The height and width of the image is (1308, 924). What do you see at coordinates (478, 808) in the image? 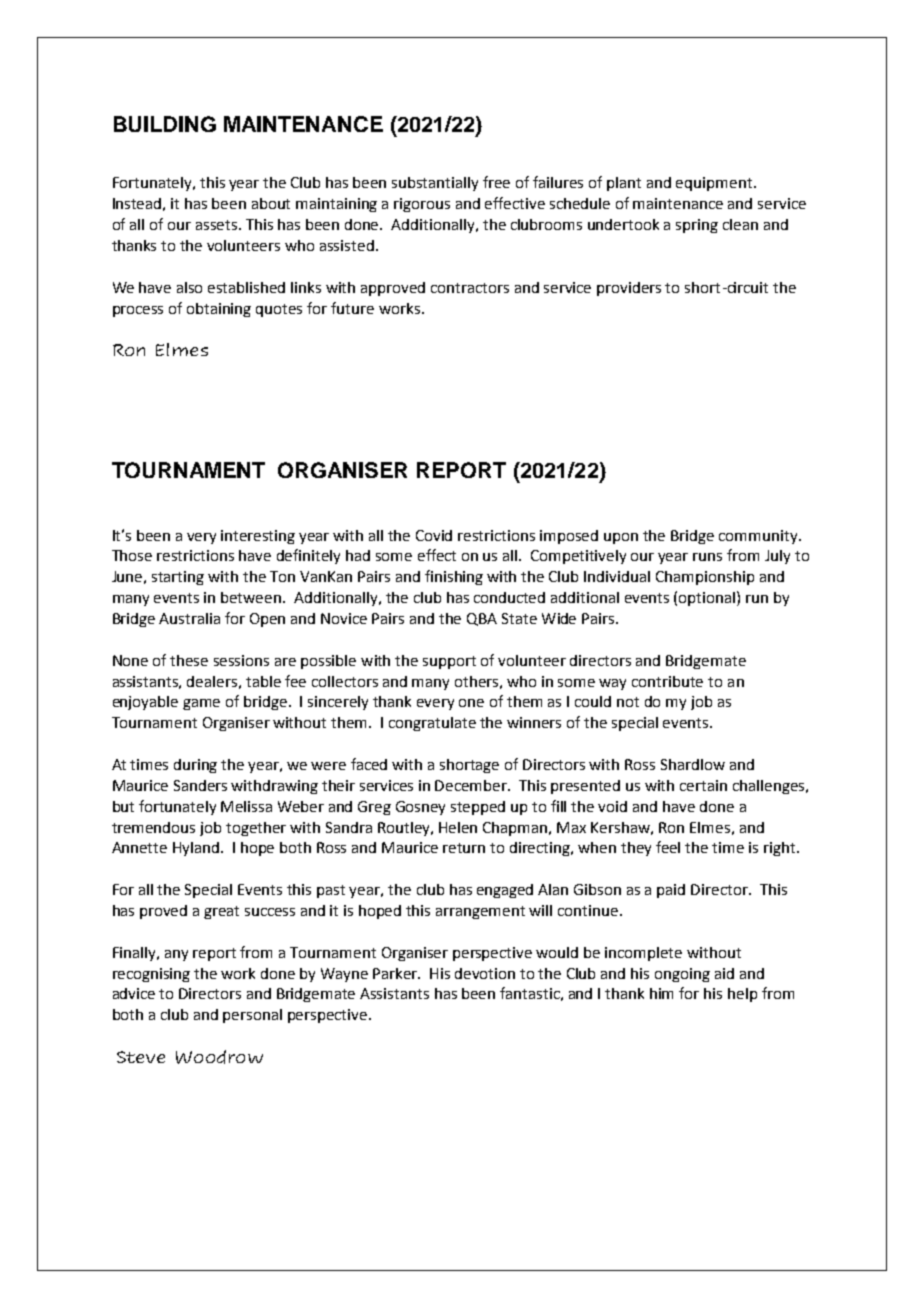
I see `stepped` at bounding box center [478, 808].
